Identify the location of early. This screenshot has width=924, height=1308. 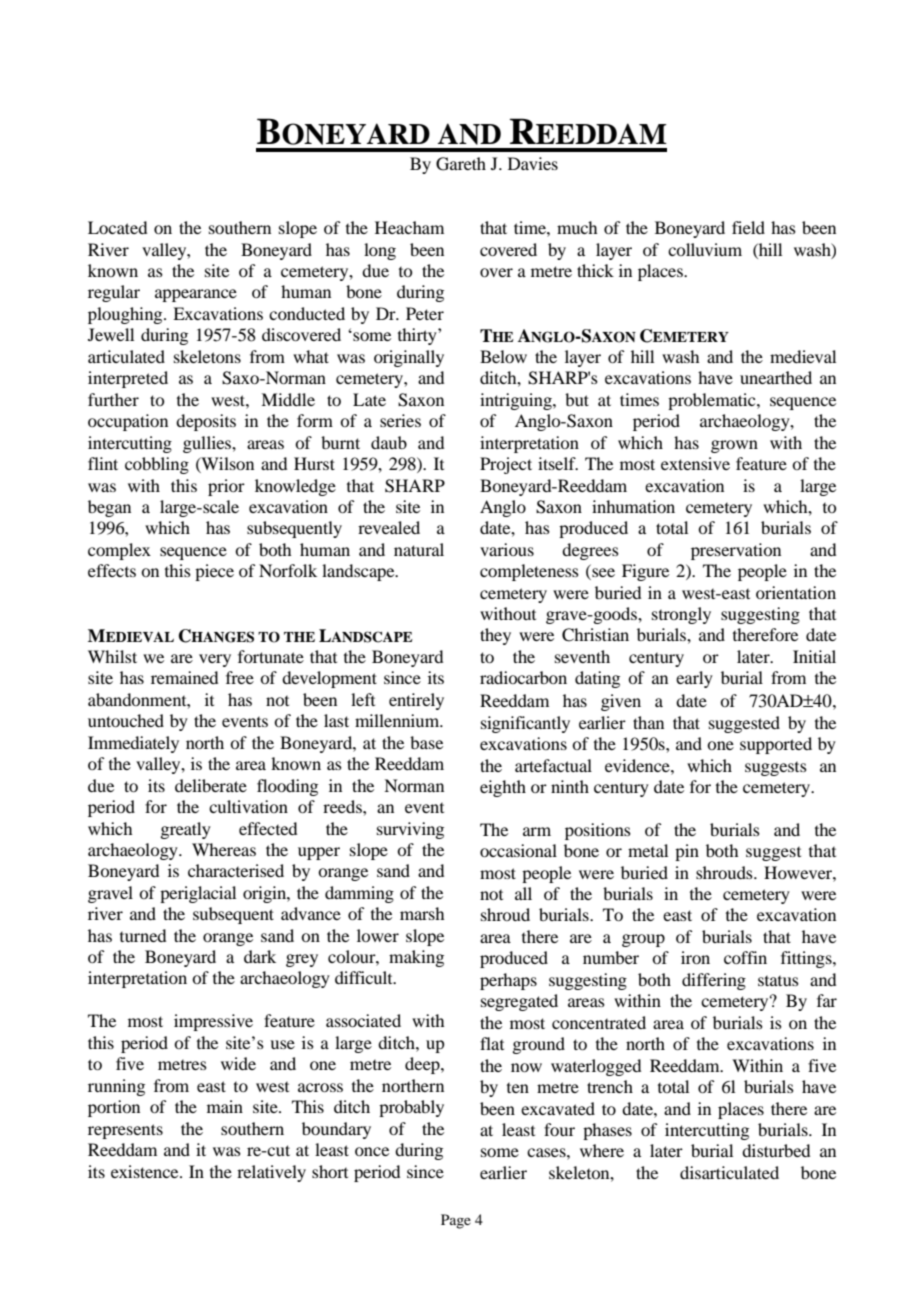
(694, 679).
